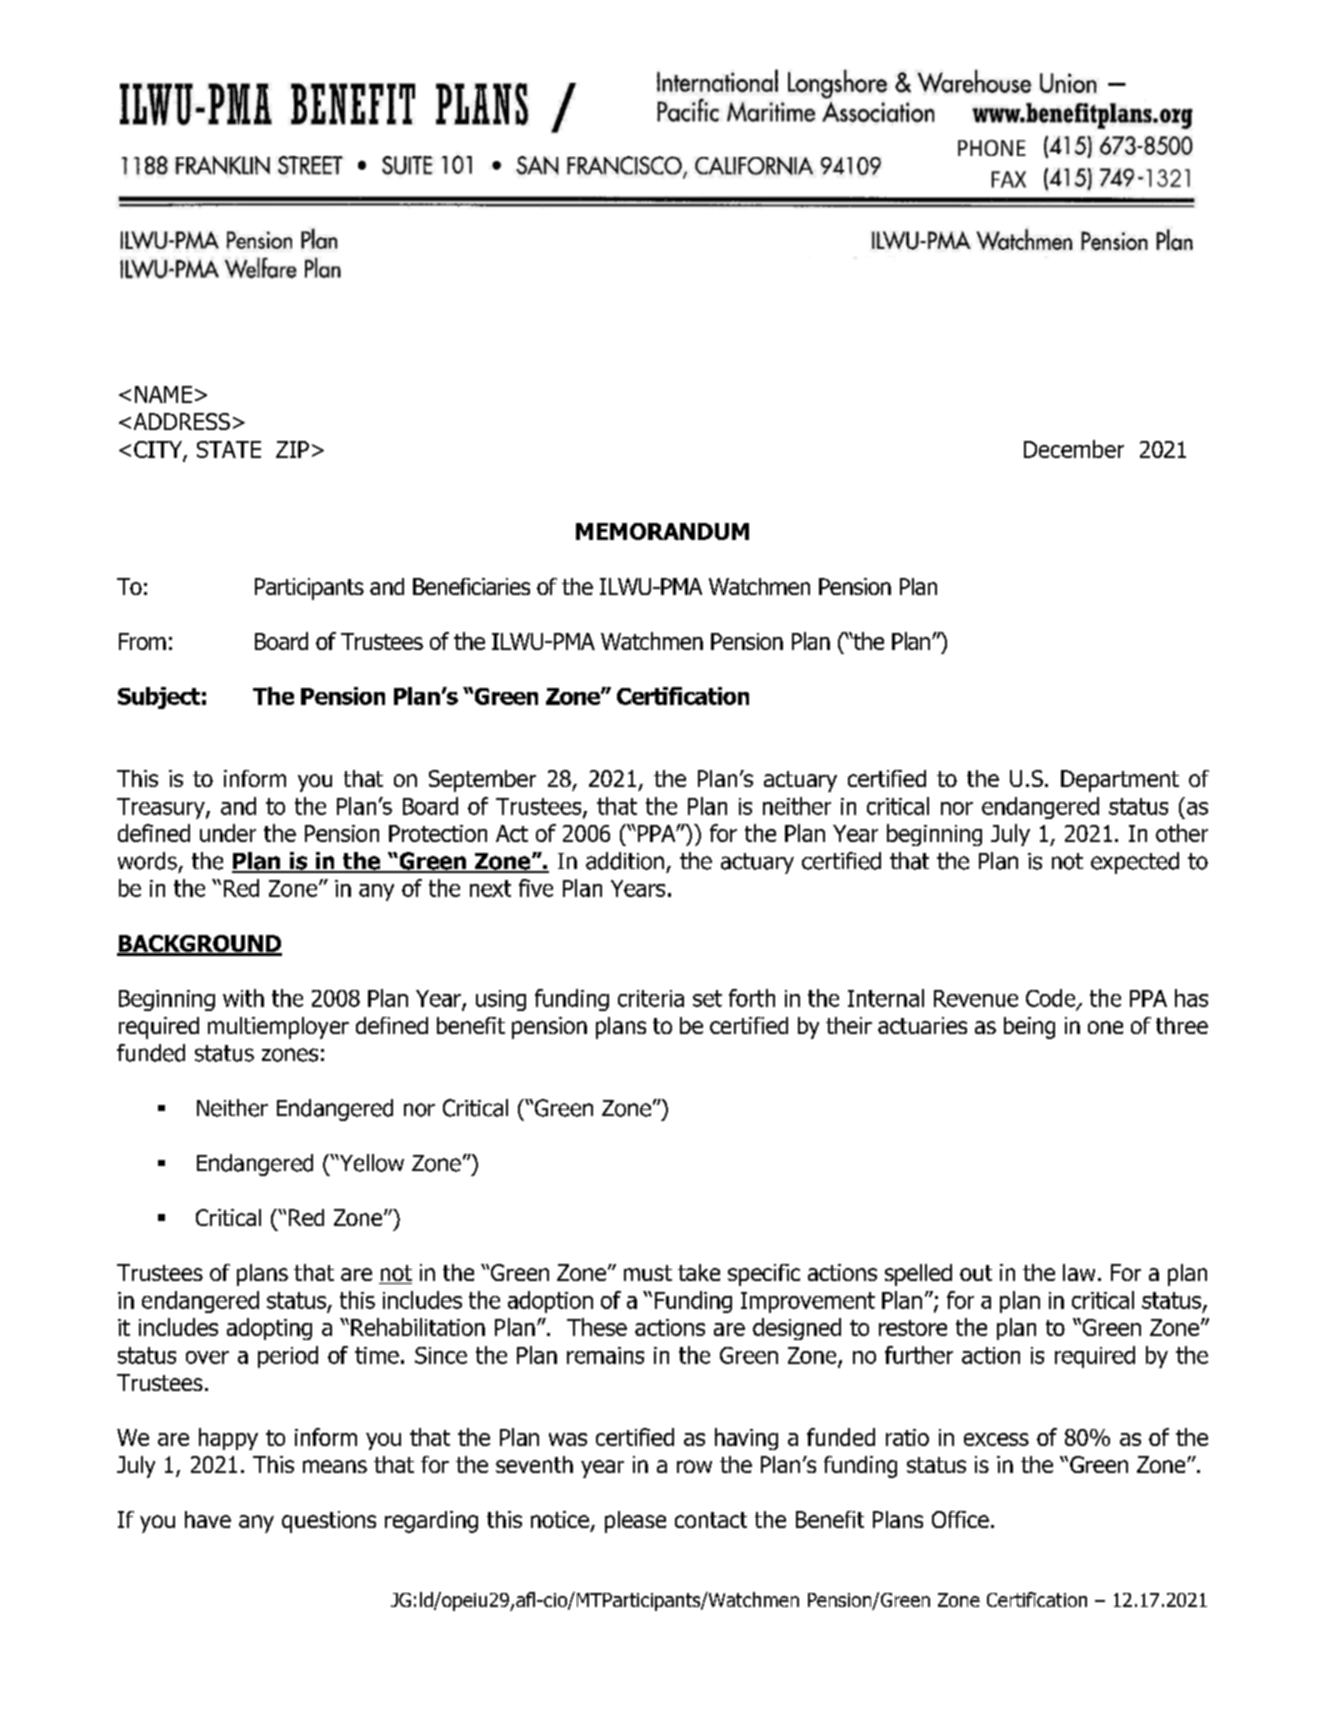  I want to click on must, so click(648, 1273).
